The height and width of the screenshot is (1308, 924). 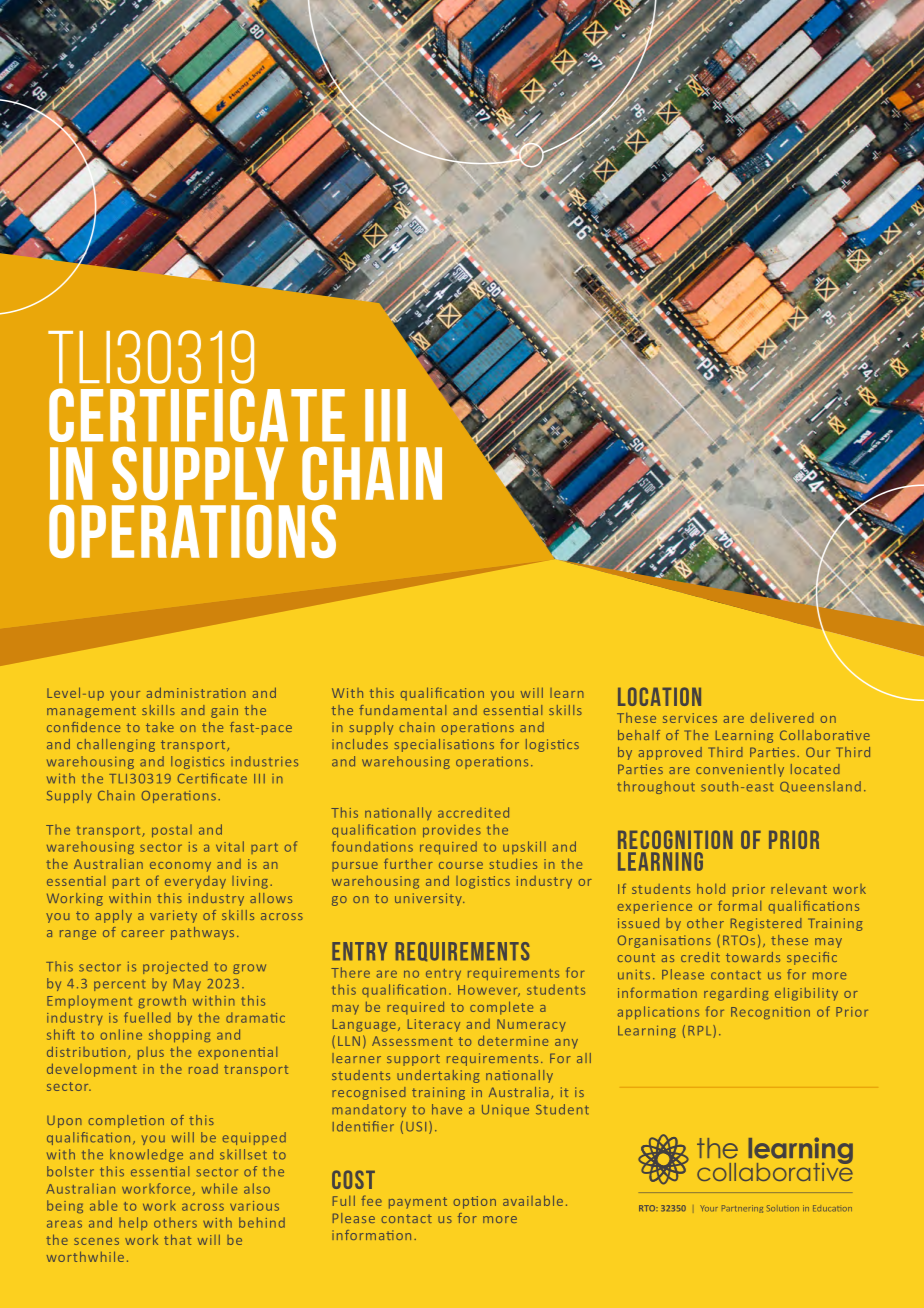 What do you see at coordinates (783, 1208) in the screenshot?
I see `Solution` at bounding box center [783, 1208].
